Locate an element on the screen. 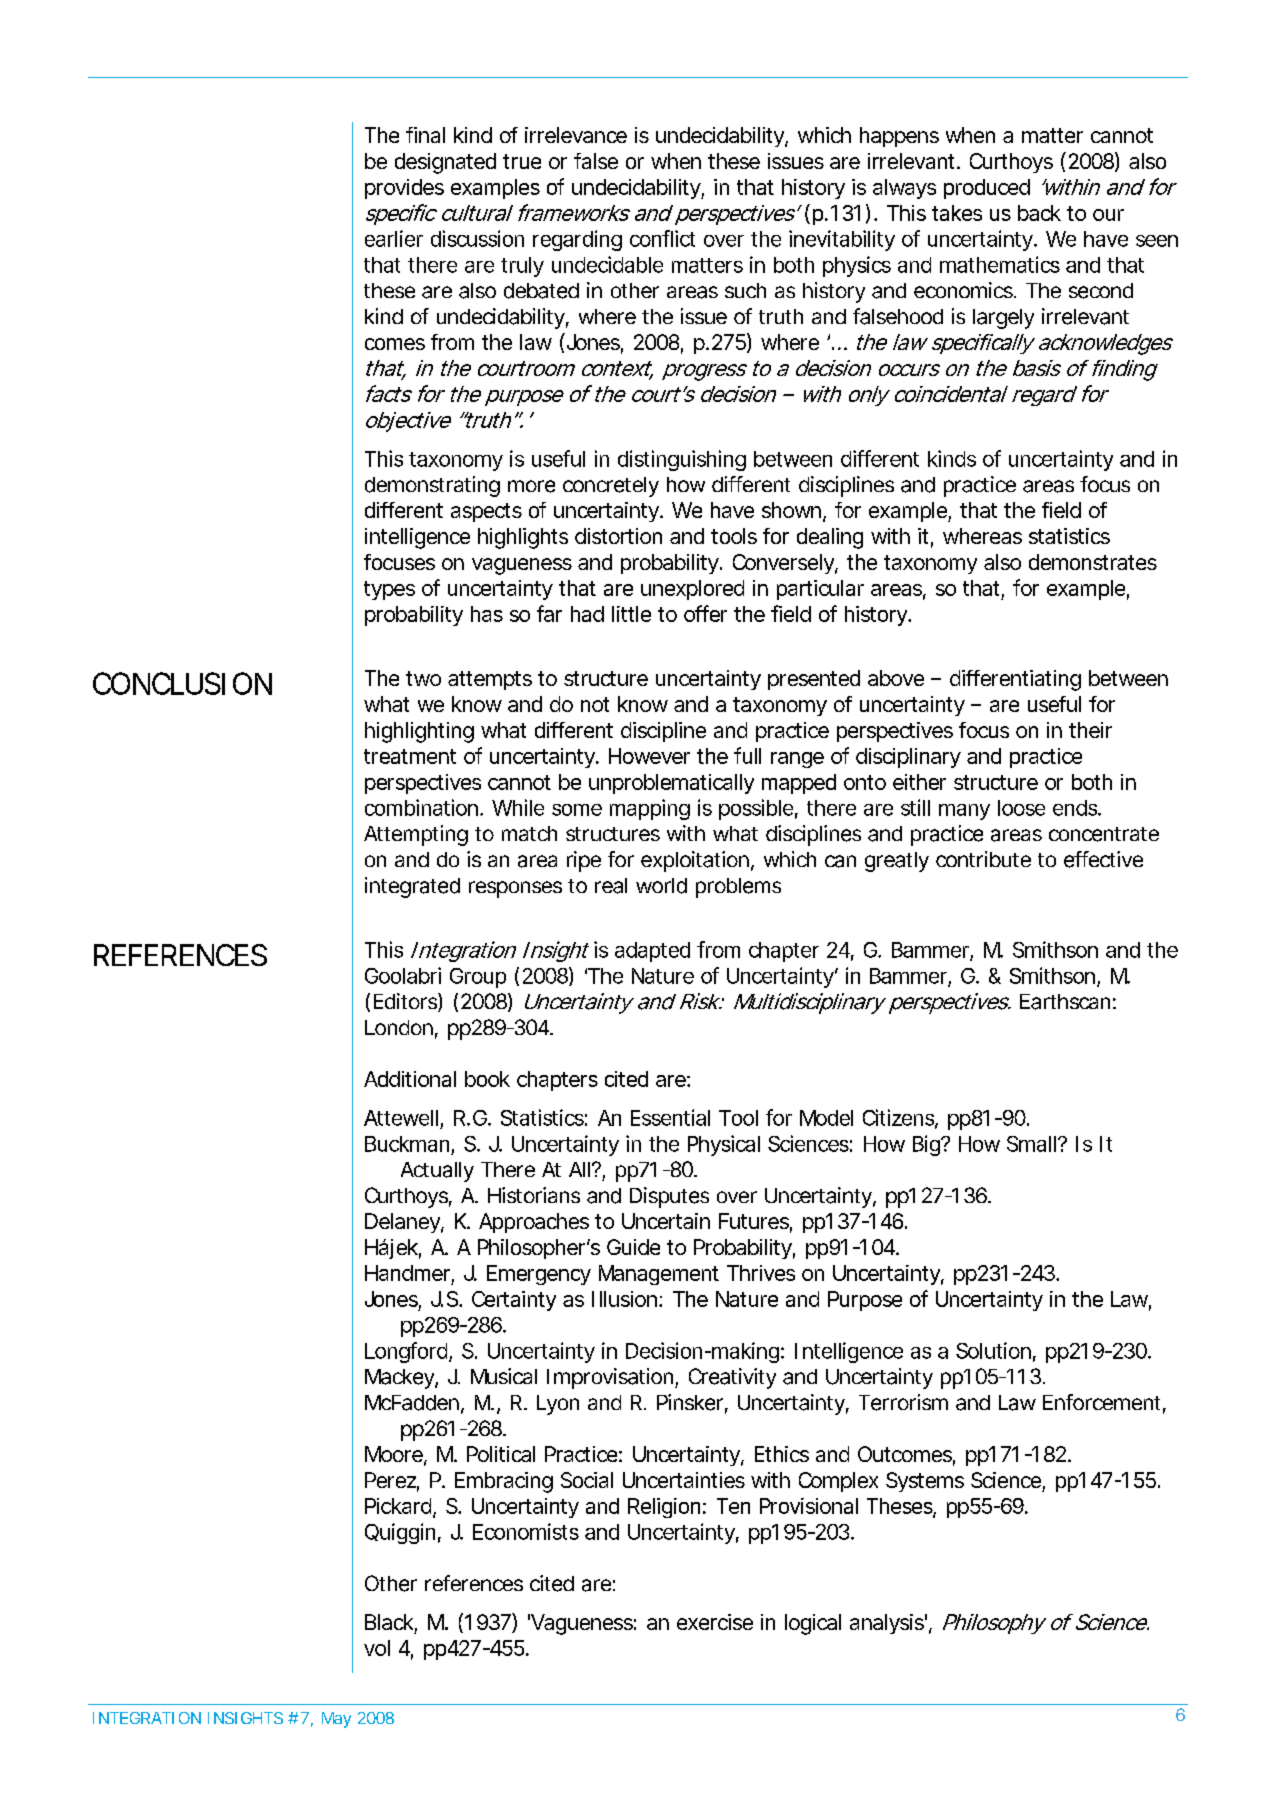 This screenshot has height=1805, width=1275. demonstrates is located at coordinates (1093, 562).
